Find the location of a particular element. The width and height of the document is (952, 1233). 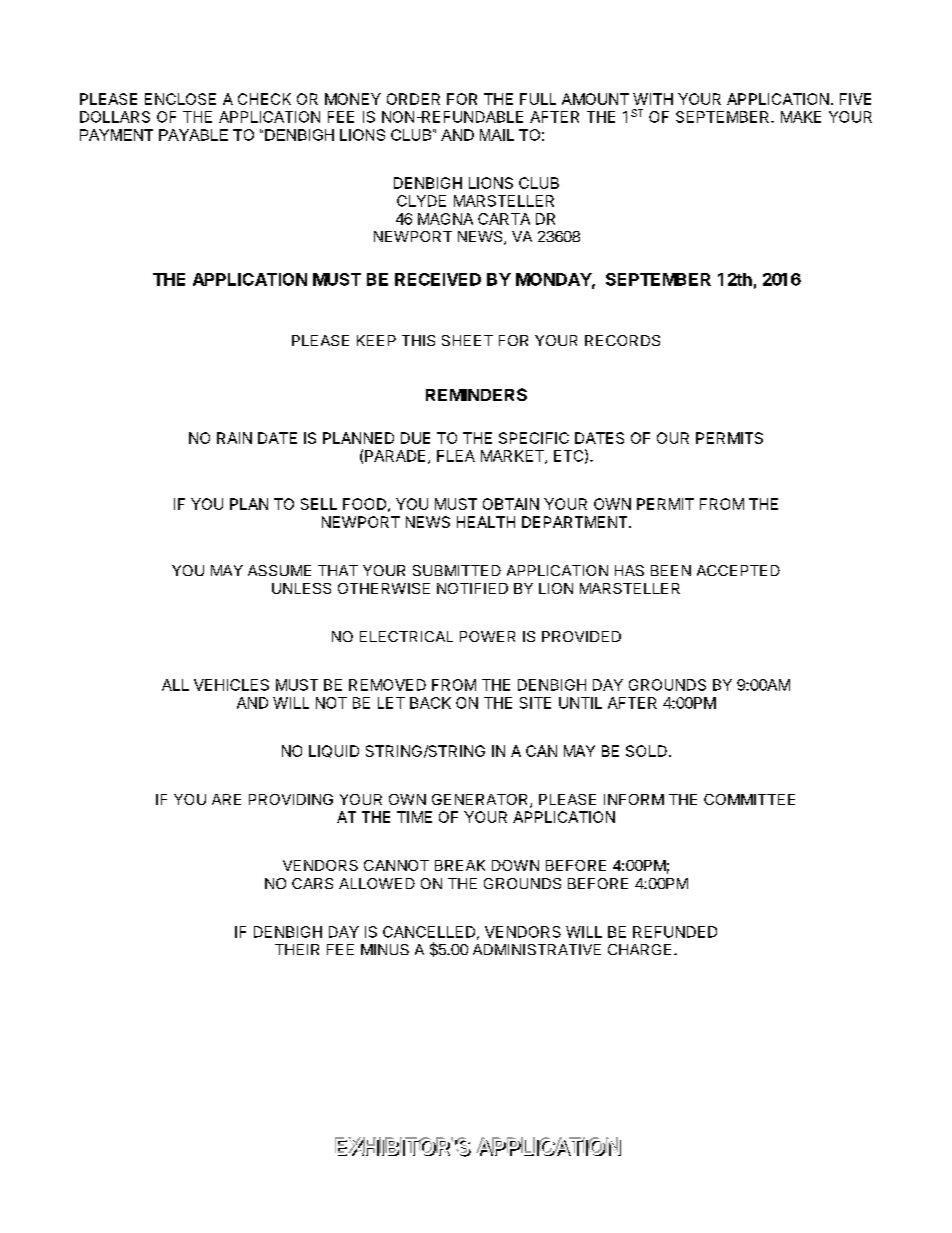

NOTIFIED is located at coordinates (472, 588).
